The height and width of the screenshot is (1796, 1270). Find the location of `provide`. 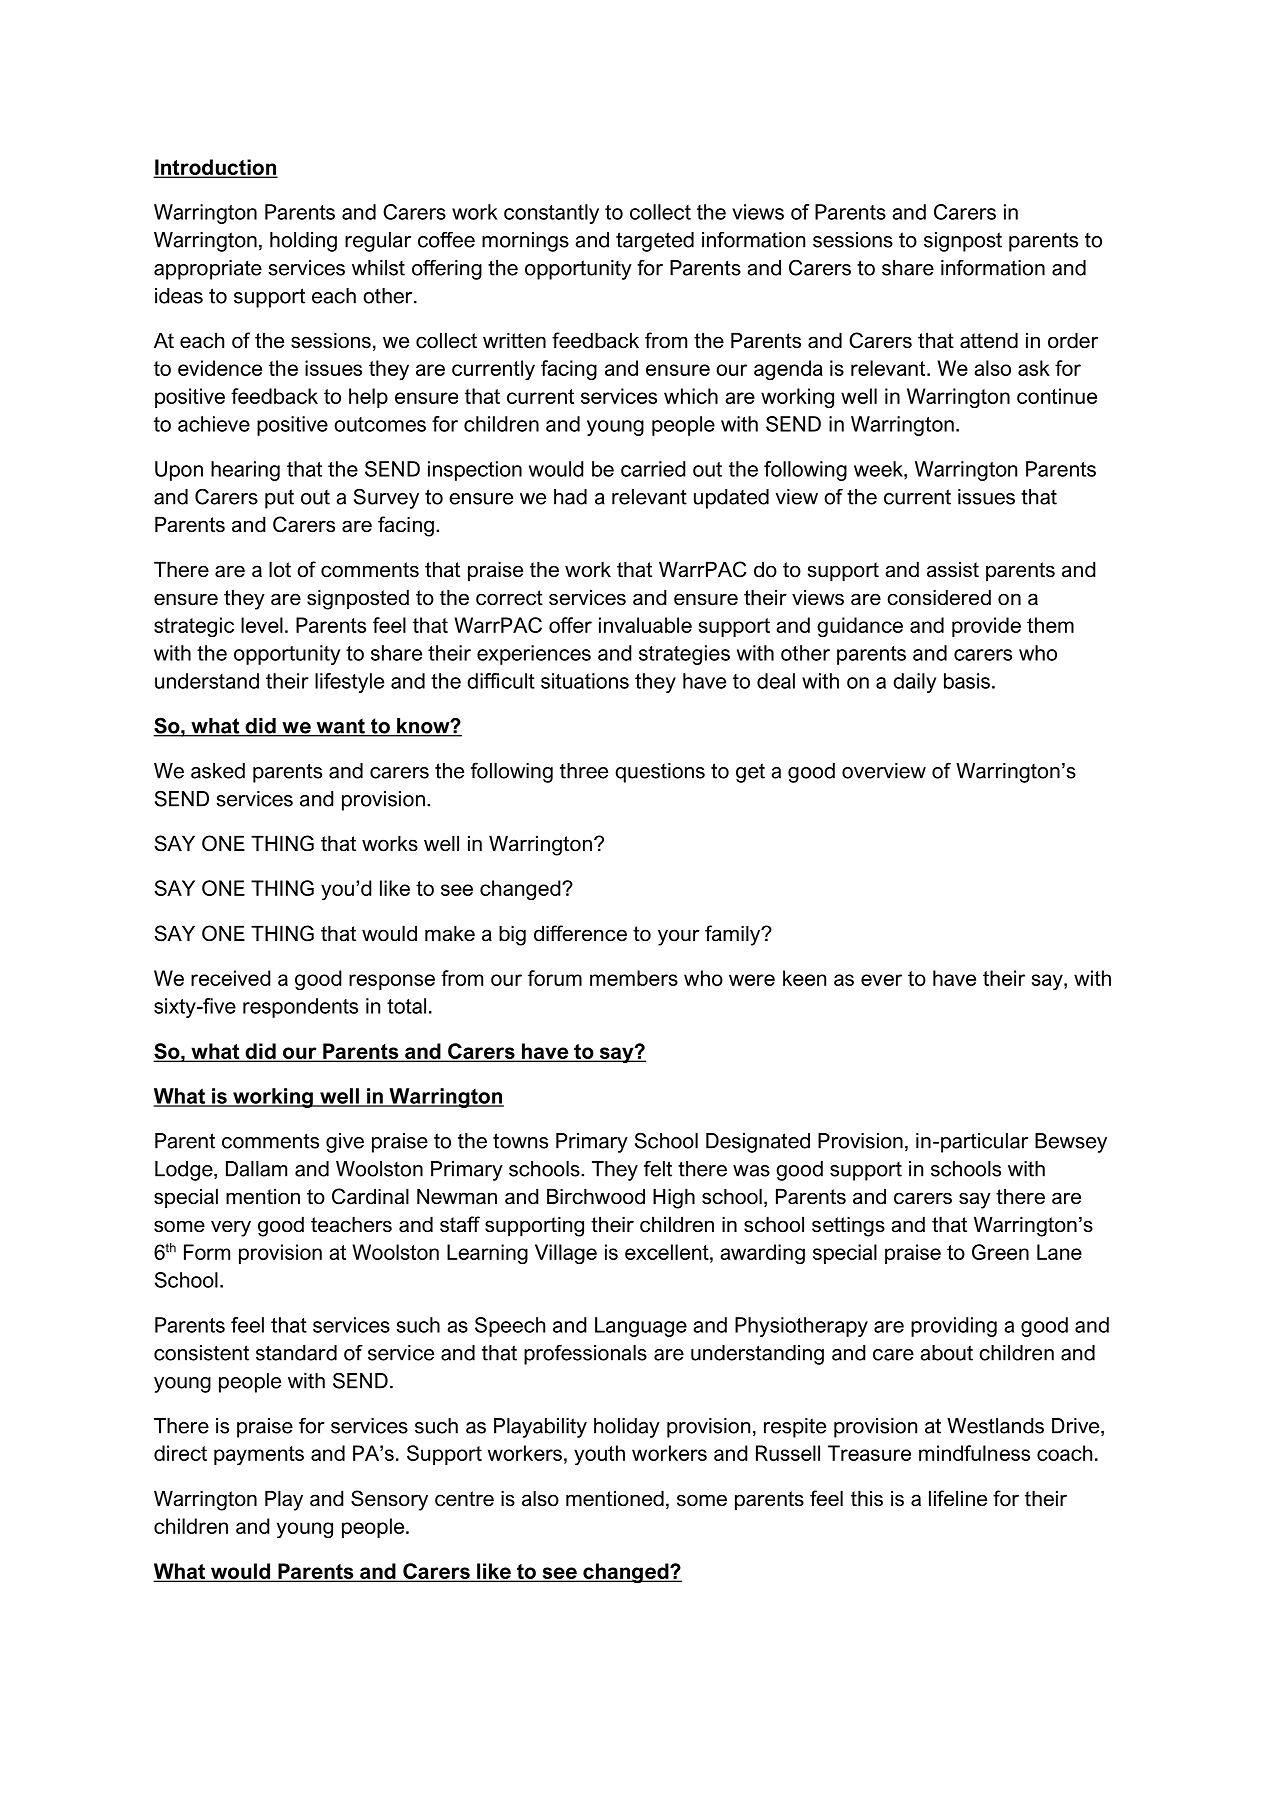

provide is located at coordinates (986, 627).
